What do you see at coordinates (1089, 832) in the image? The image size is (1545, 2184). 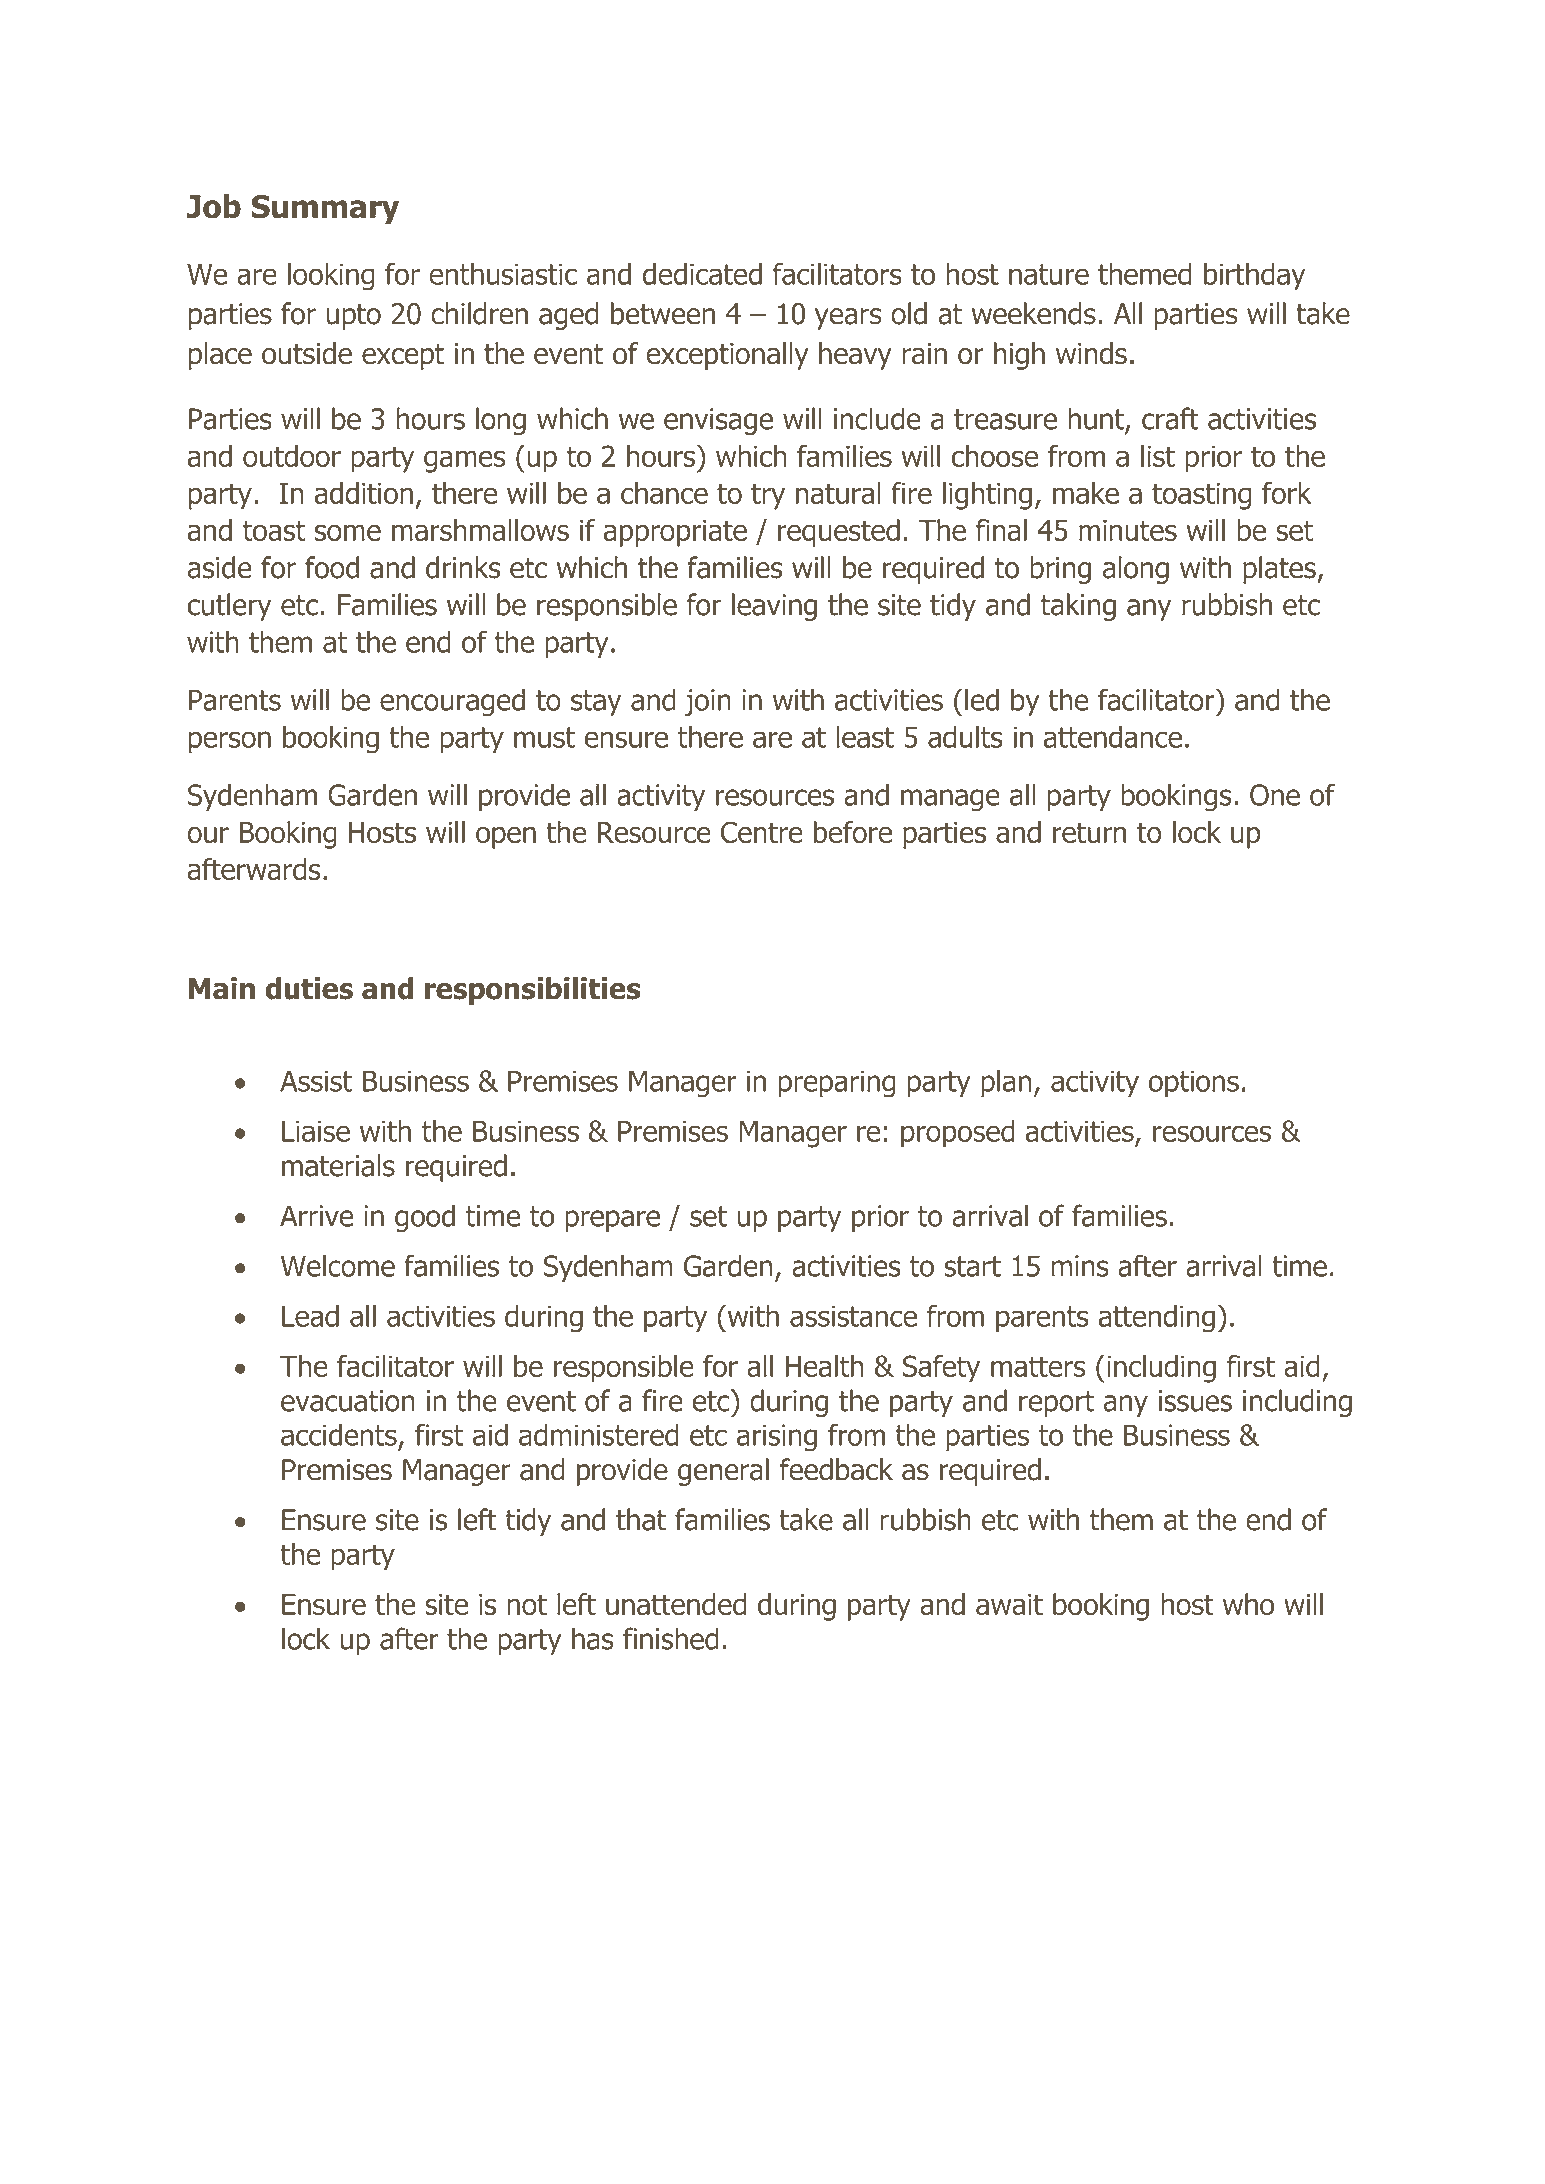 I see `return` at bounding box center [1089, 832].
